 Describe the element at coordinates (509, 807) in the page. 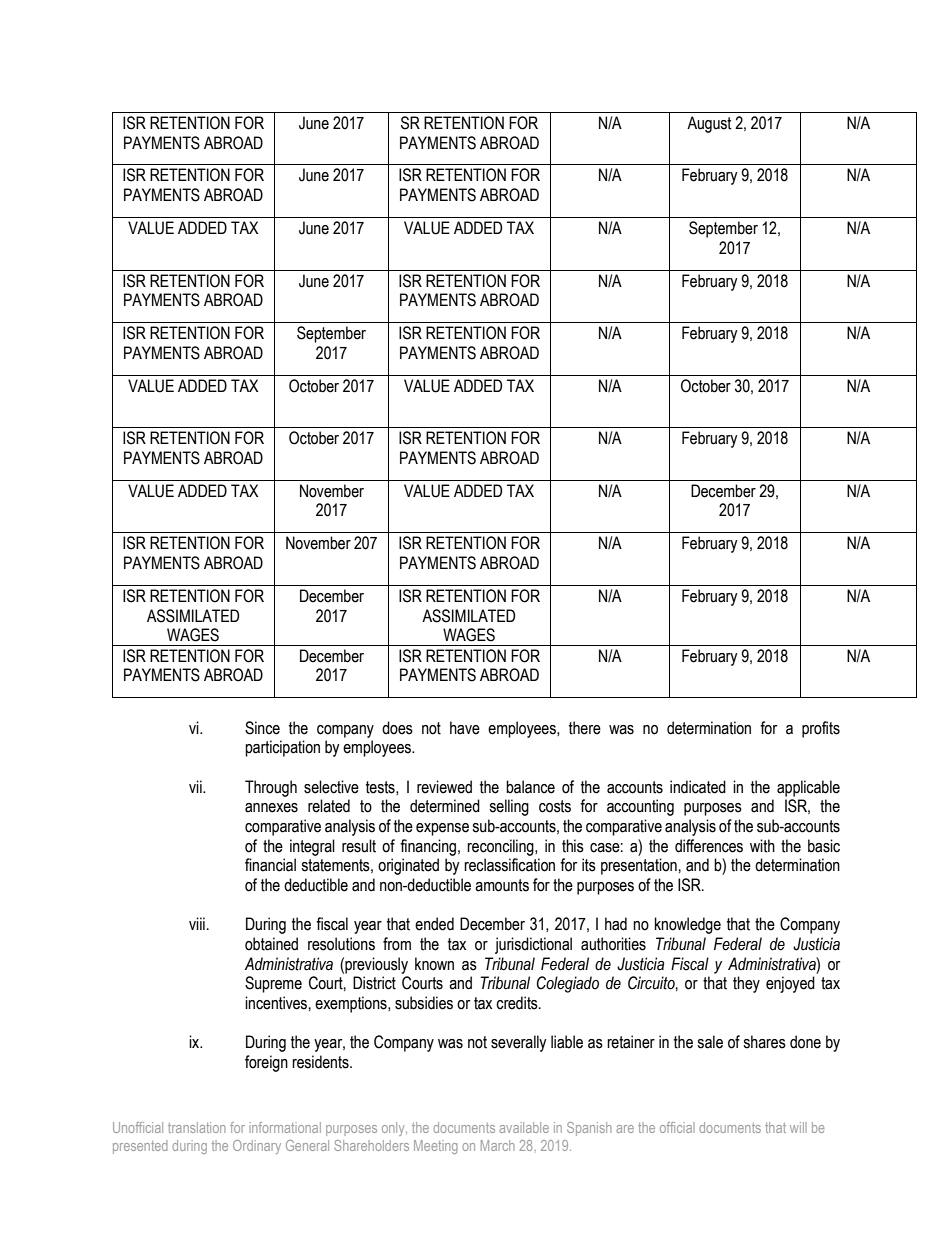

I see `selling` at that location.
